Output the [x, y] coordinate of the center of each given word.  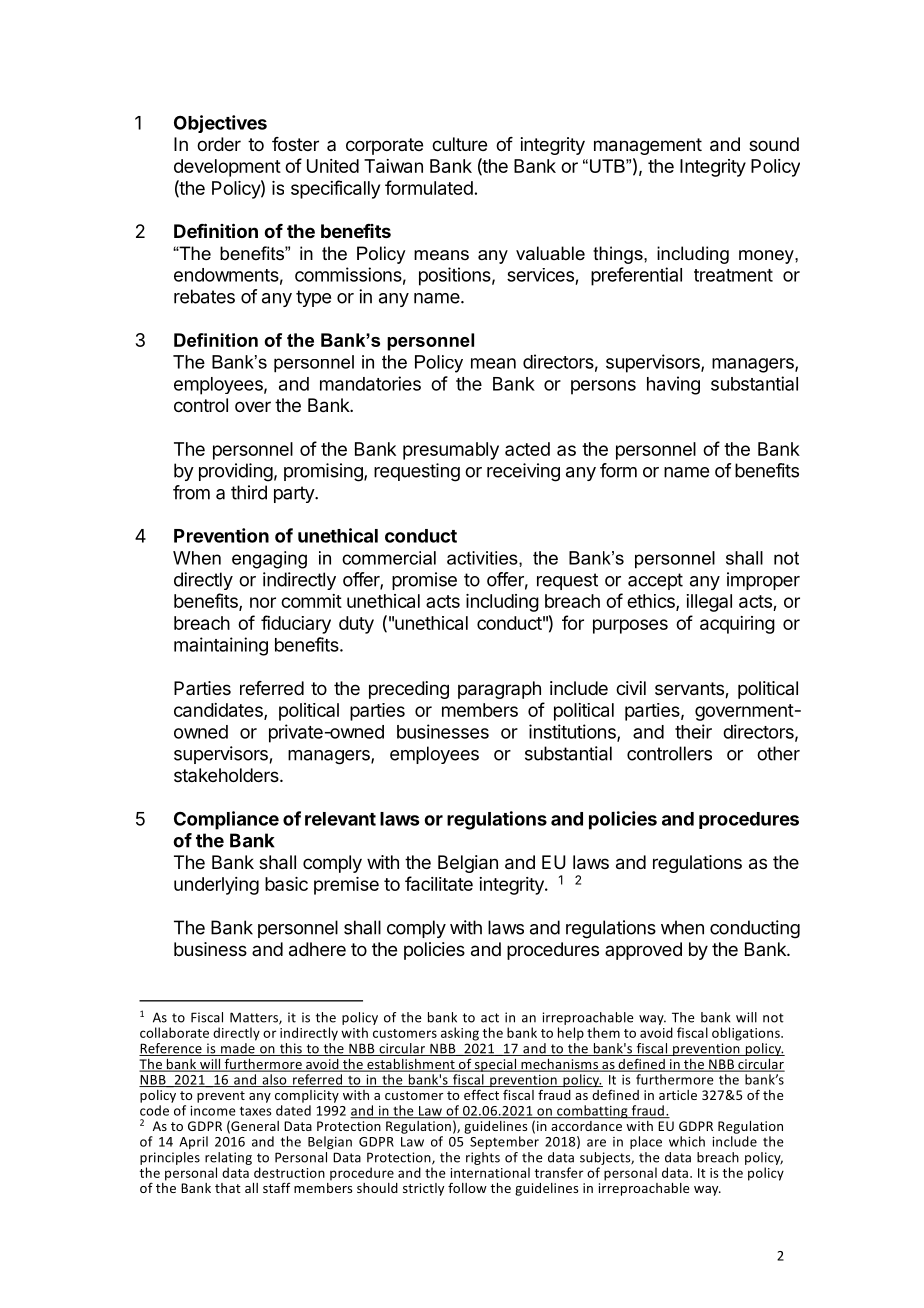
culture [459, 144]
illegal [709, 603]
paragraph [499, 690]
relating [228, 1158]
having [673, 385]
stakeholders [227, 775]
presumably [451, 451]
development [227, 168]
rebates [204, 296]
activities [483, 559]
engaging [269, 560]
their [693, 731]
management [648, 146]
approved [643, 951]
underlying [216, 886]
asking [460, 1034]
